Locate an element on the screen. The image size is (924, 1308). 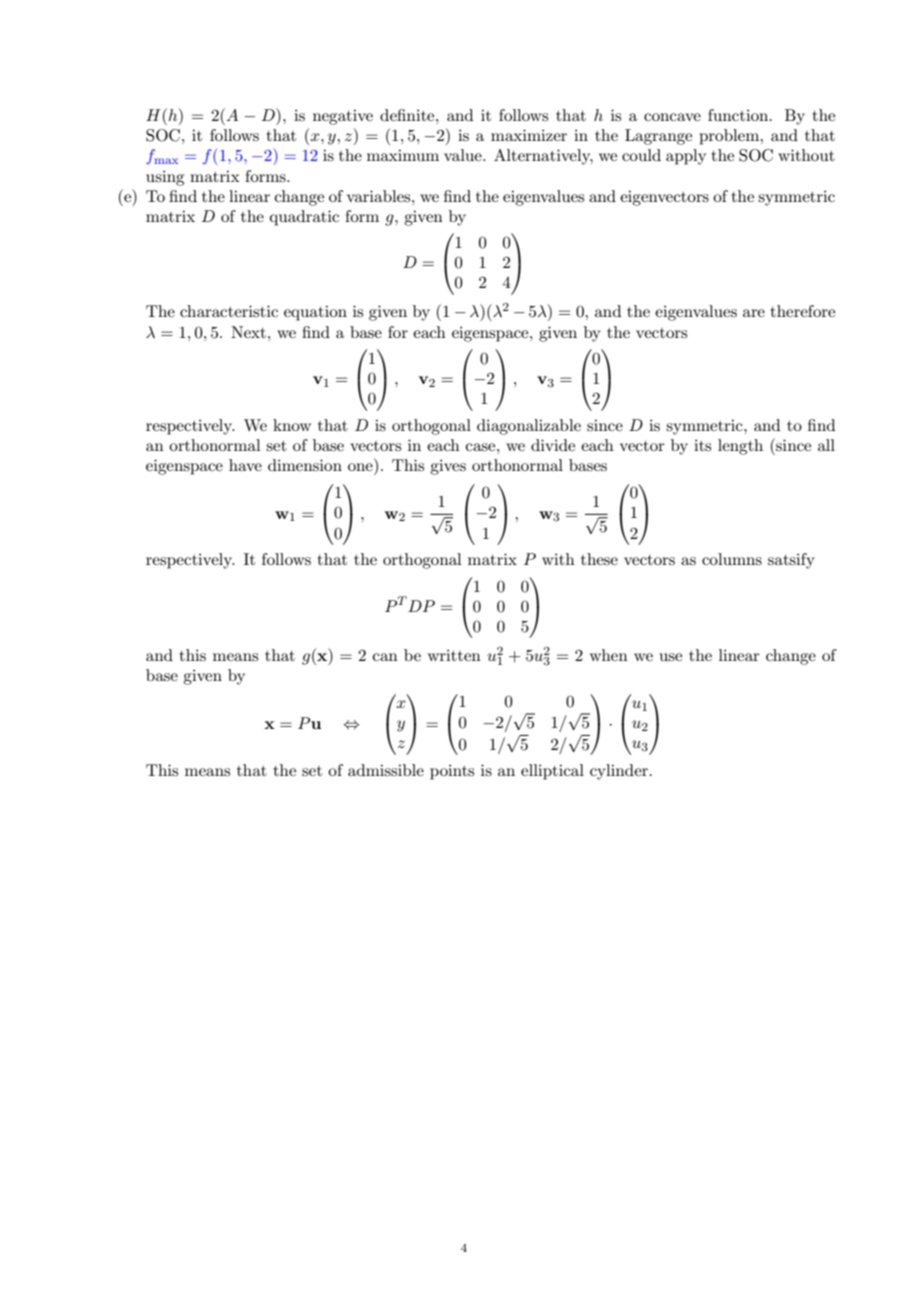
diagonalizable is located at coordinates (529, 427).
